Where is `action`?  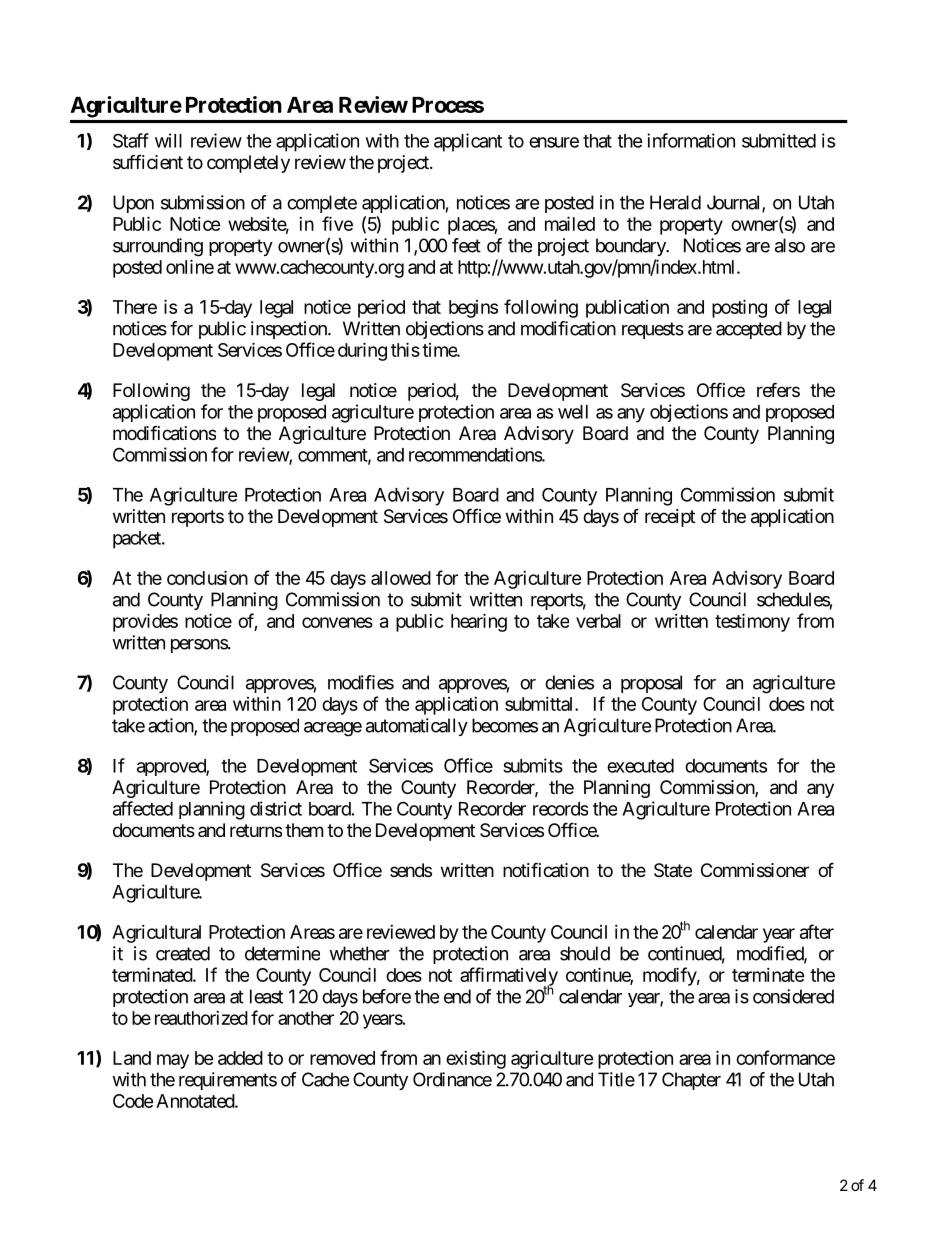 action is located at coordinates (171, 726).
